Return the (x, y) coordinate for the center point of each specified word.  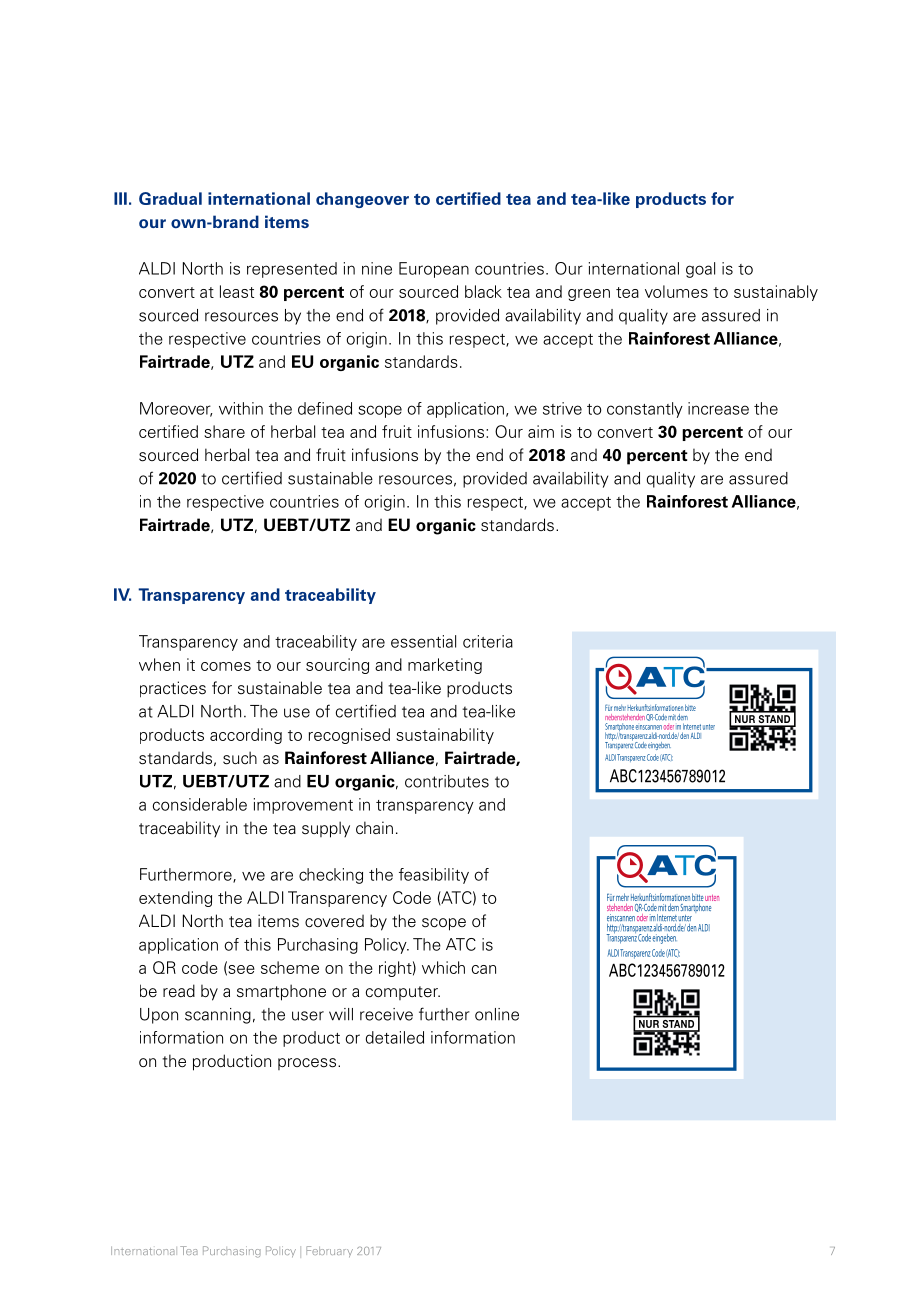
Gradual (170, 198)
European (434, 270)
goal (700, 270)
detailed (395, 1037)
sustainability (445, 736)
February (329, 1251)
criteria (488, 641)
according (246, 736)
